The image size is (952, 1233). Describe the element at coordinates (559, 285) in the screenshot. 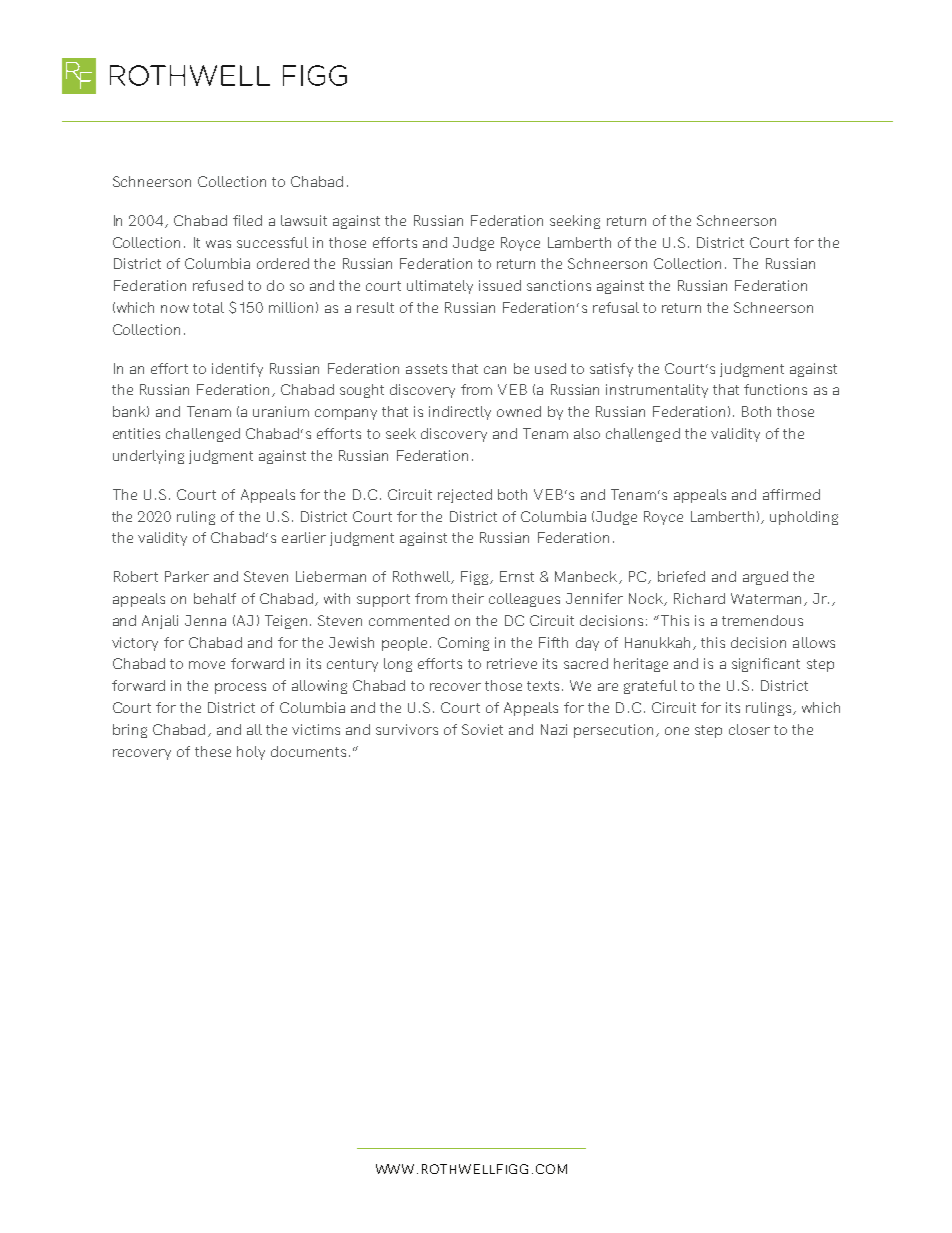

I see `sanctions` at that location.
